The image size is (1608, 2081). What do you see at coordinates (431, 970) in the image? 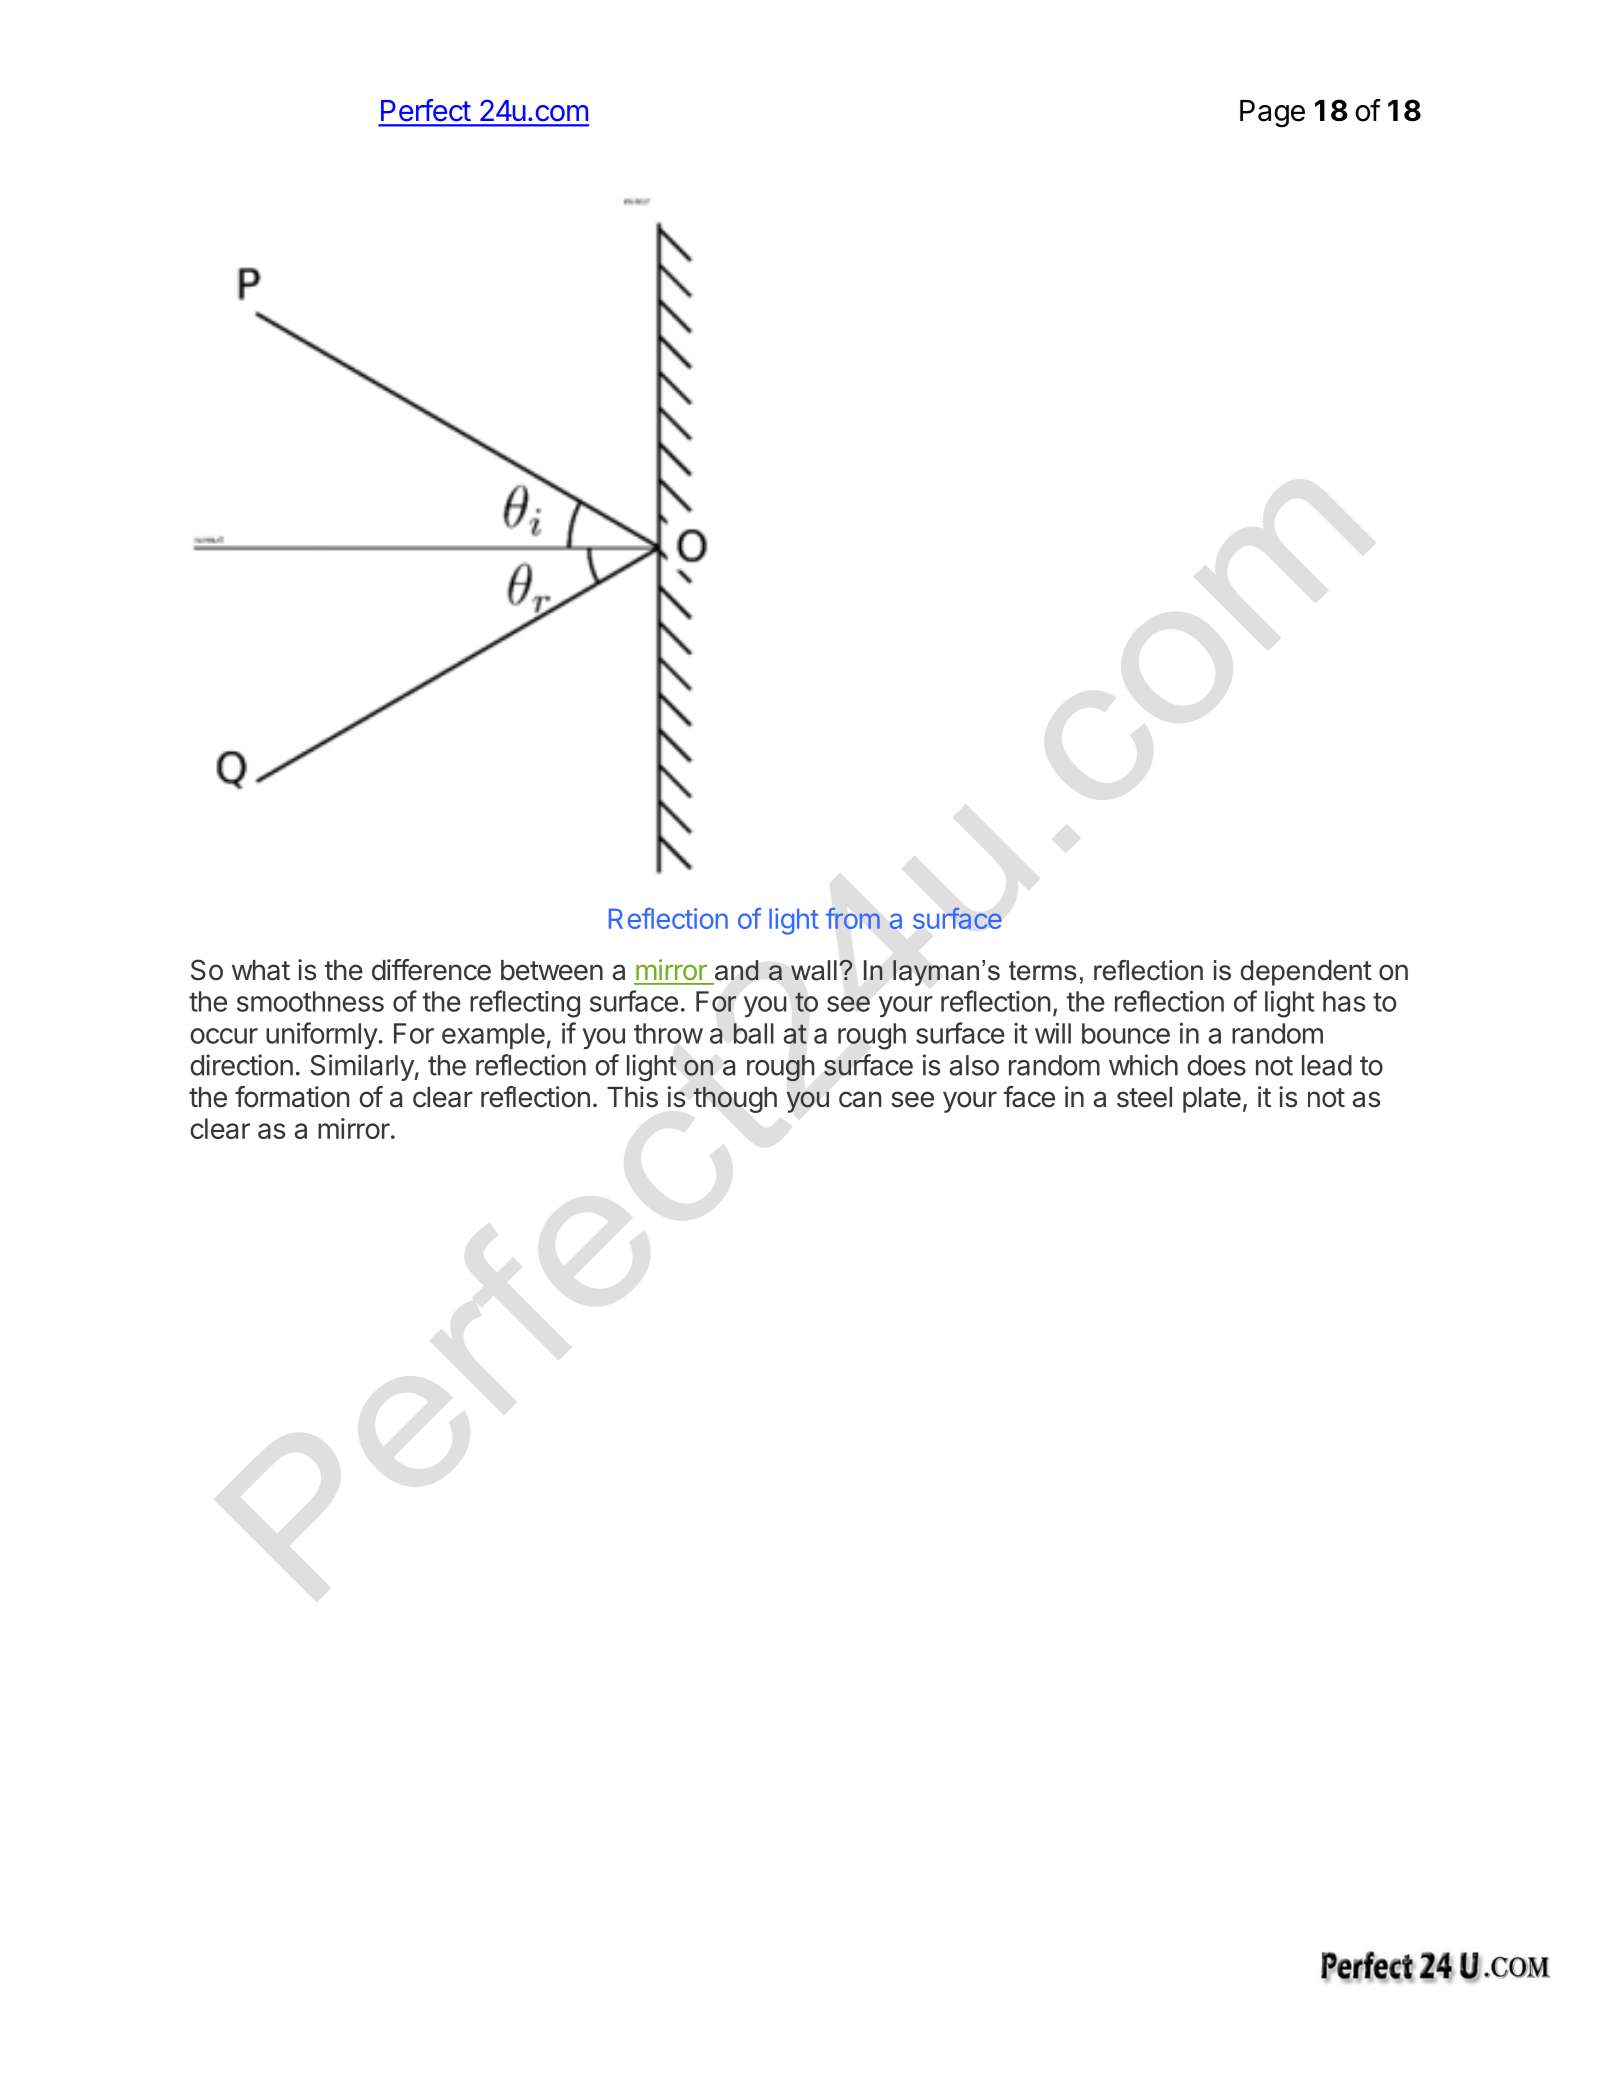
I see `difference` at bounding box center [431, 970].
